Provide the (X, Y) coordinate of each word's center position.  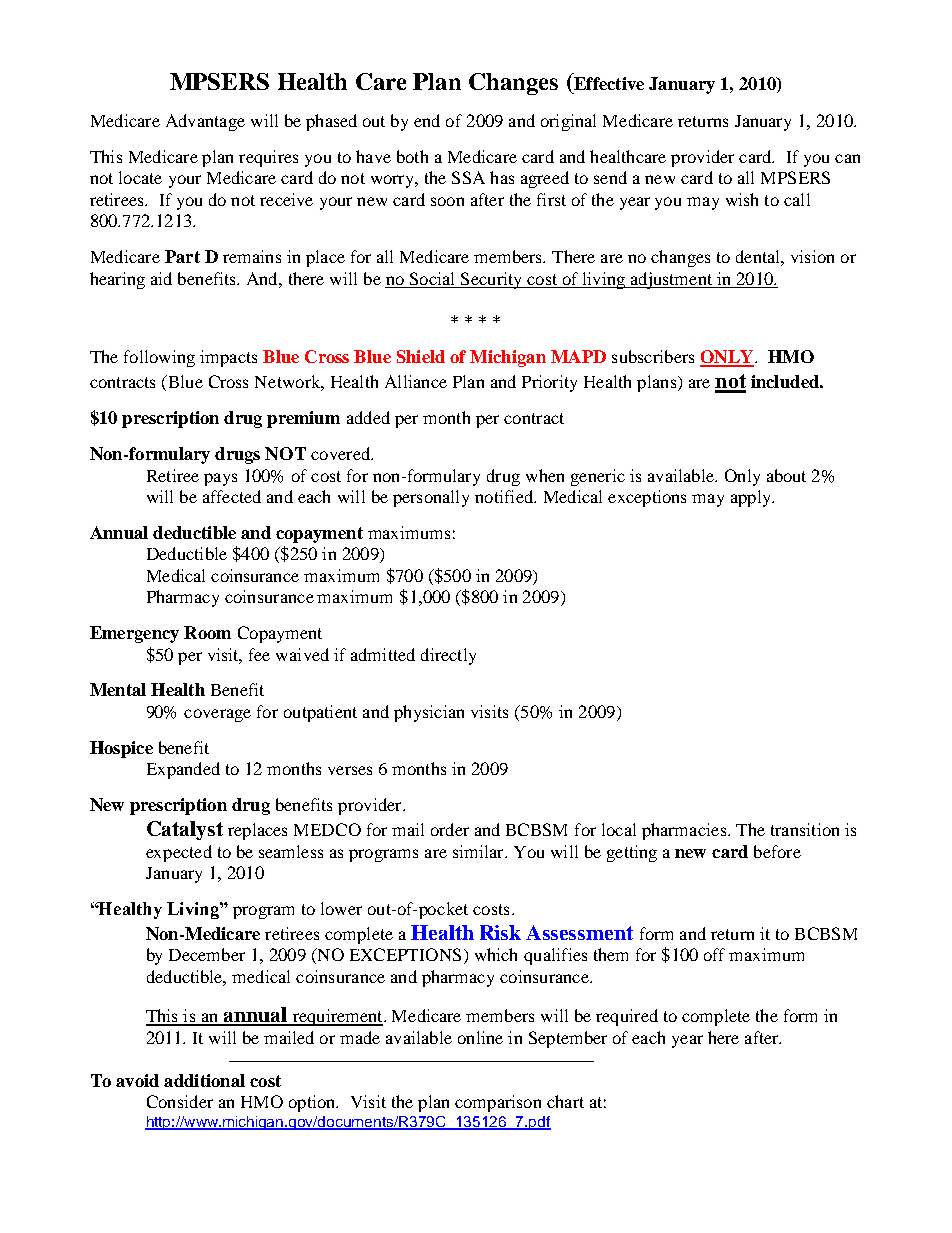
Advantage (205, 122)
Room (207, 632)
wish (742, 199)
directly (448, 656)
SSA (468, 177)
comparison (498, 1103)
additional (204, 1080)
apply (752, 498)
